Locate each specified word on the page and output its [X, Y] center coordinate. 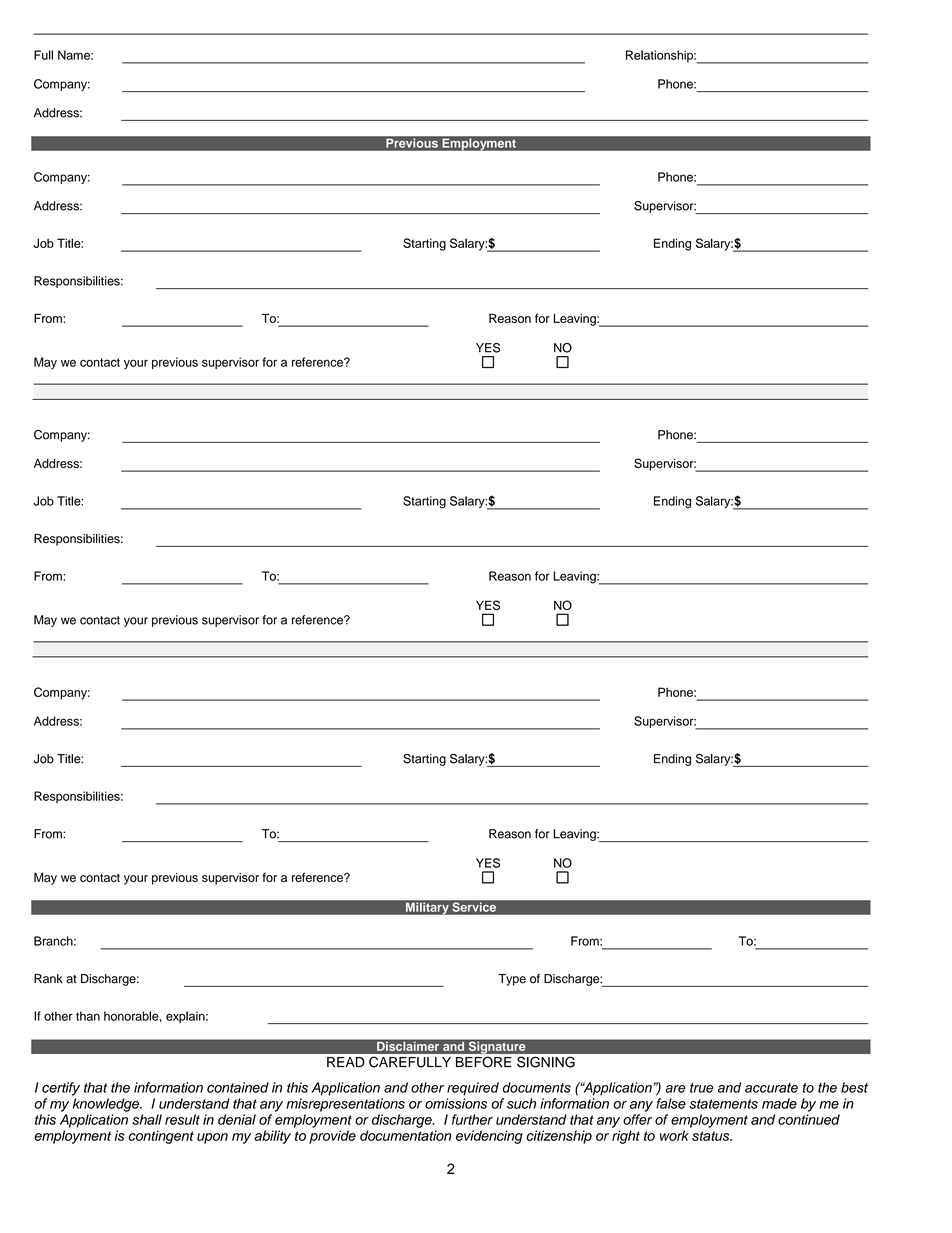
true [701, 1088]
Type [512, 980]
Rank [48, 979]
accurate [771, 1088]
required [473, 1089]
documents [537, 1087]
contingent [161, 1137]
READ [346, 1062]
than [88, 1016]
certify [61, 1089]
